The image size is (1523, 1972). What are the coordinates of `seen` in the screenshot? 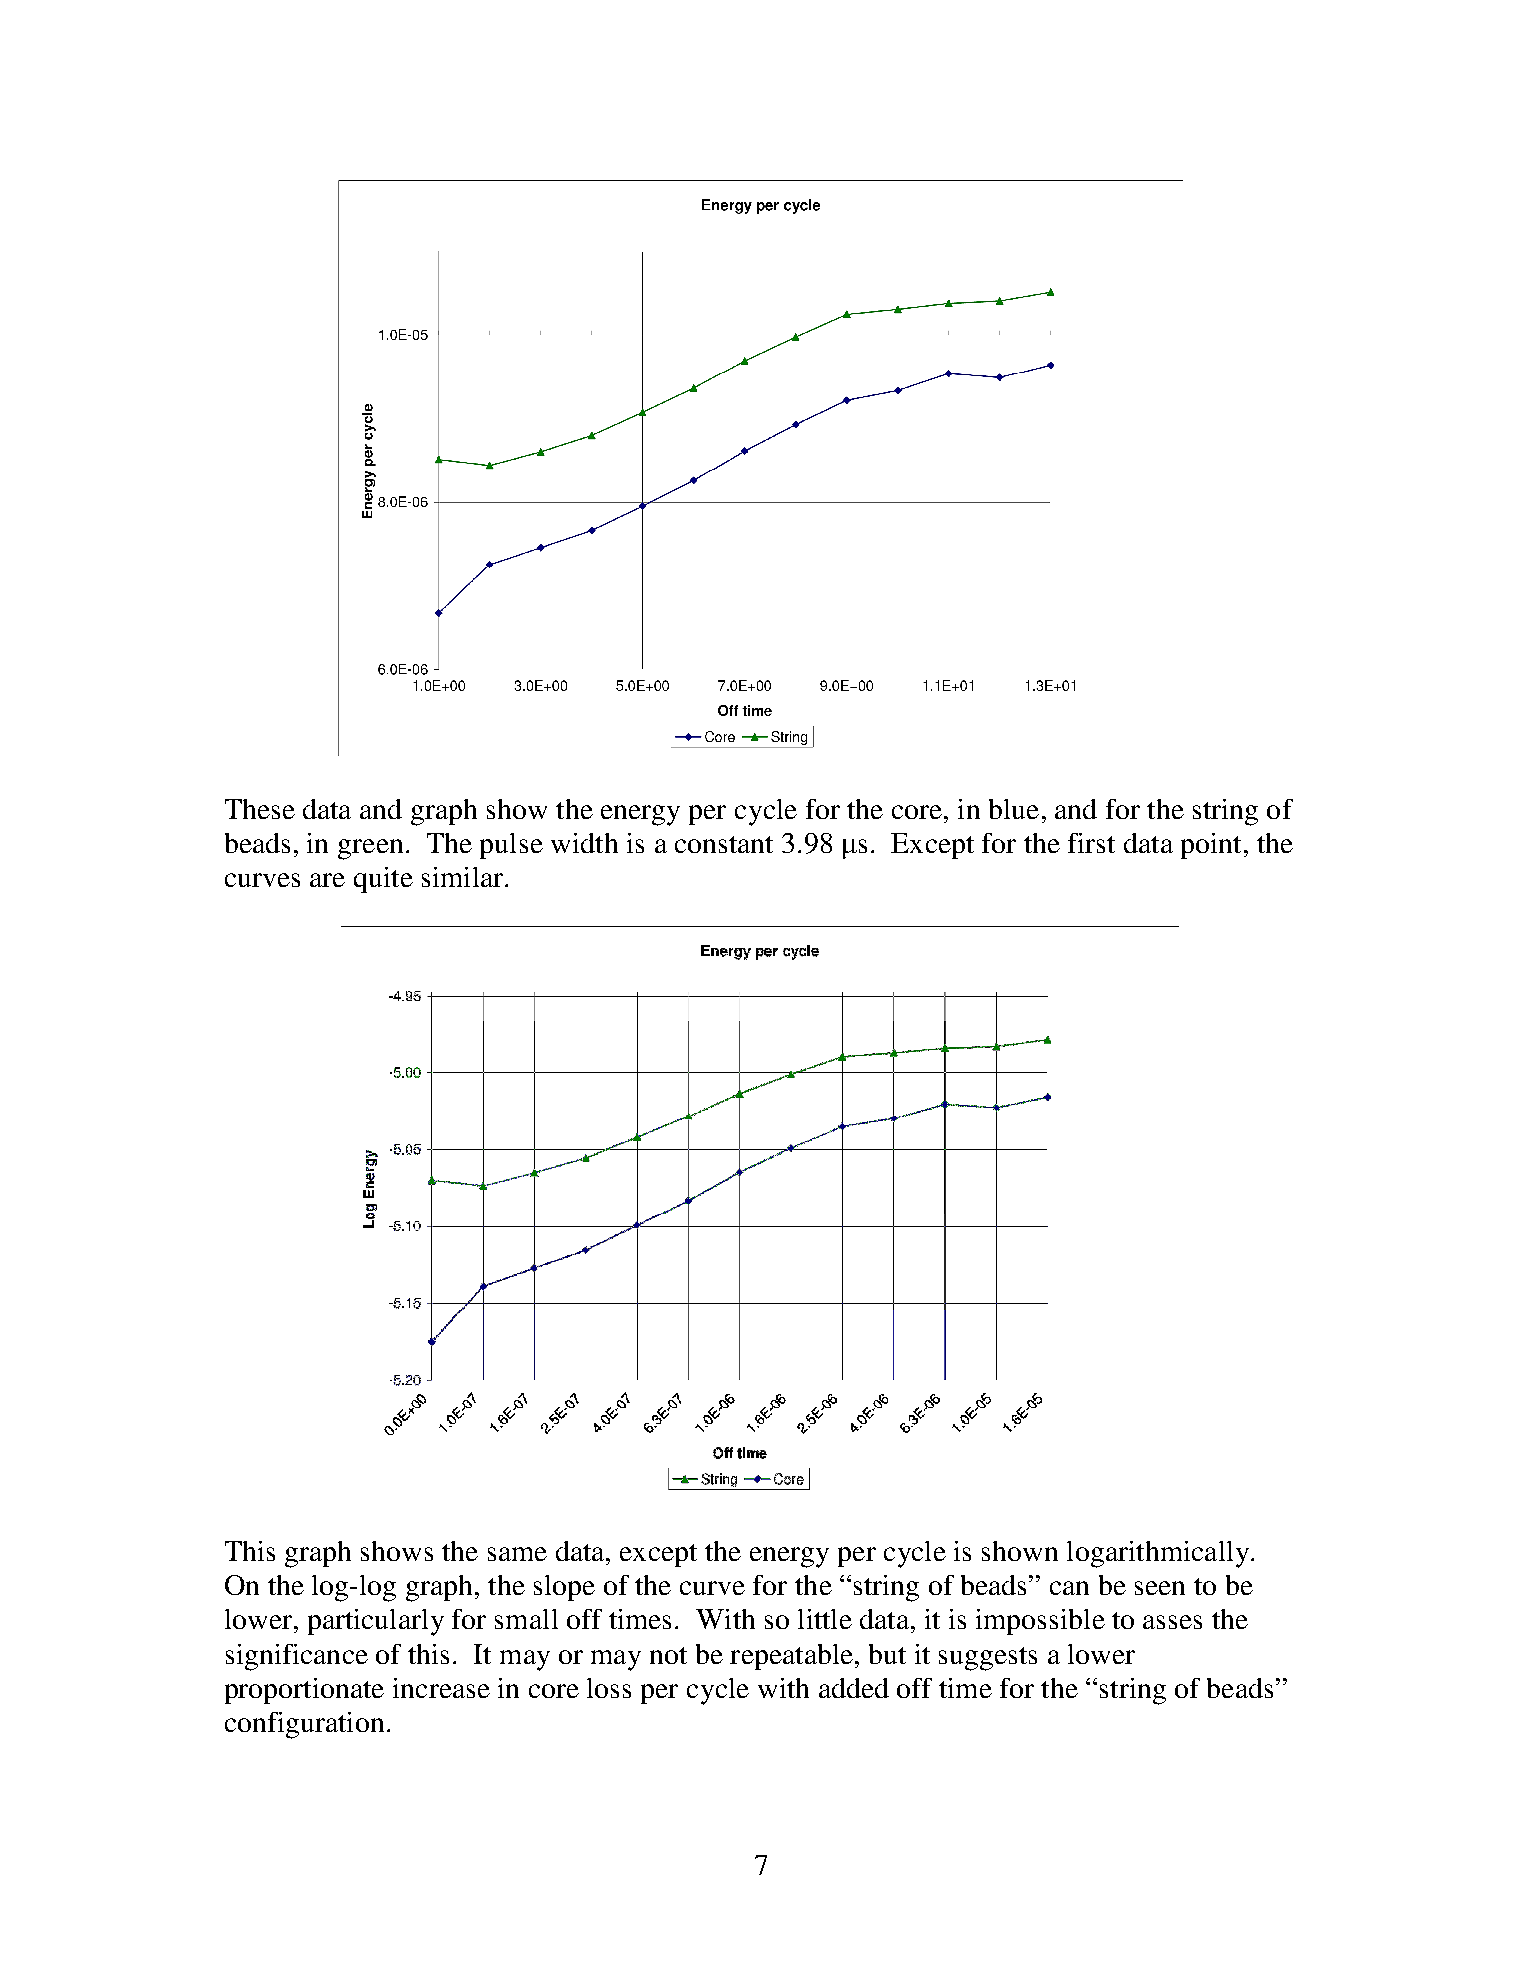 It's located at (1160, 1588).
